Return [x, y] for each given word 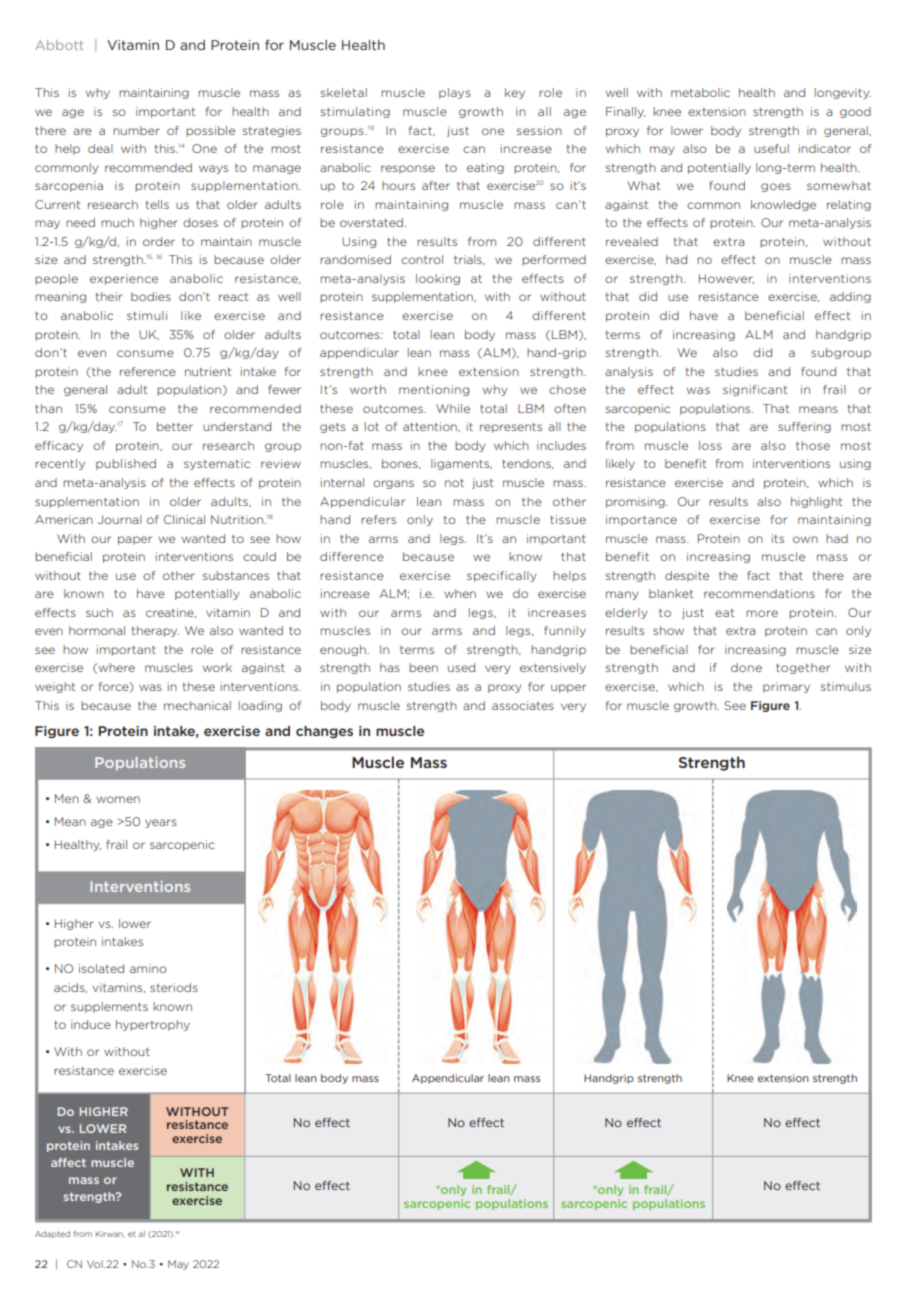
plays [455, 93]
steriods [174, 987]
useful [771, 148]
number [136, 130]
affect [68, 1162]
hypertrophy [153, 1025]
